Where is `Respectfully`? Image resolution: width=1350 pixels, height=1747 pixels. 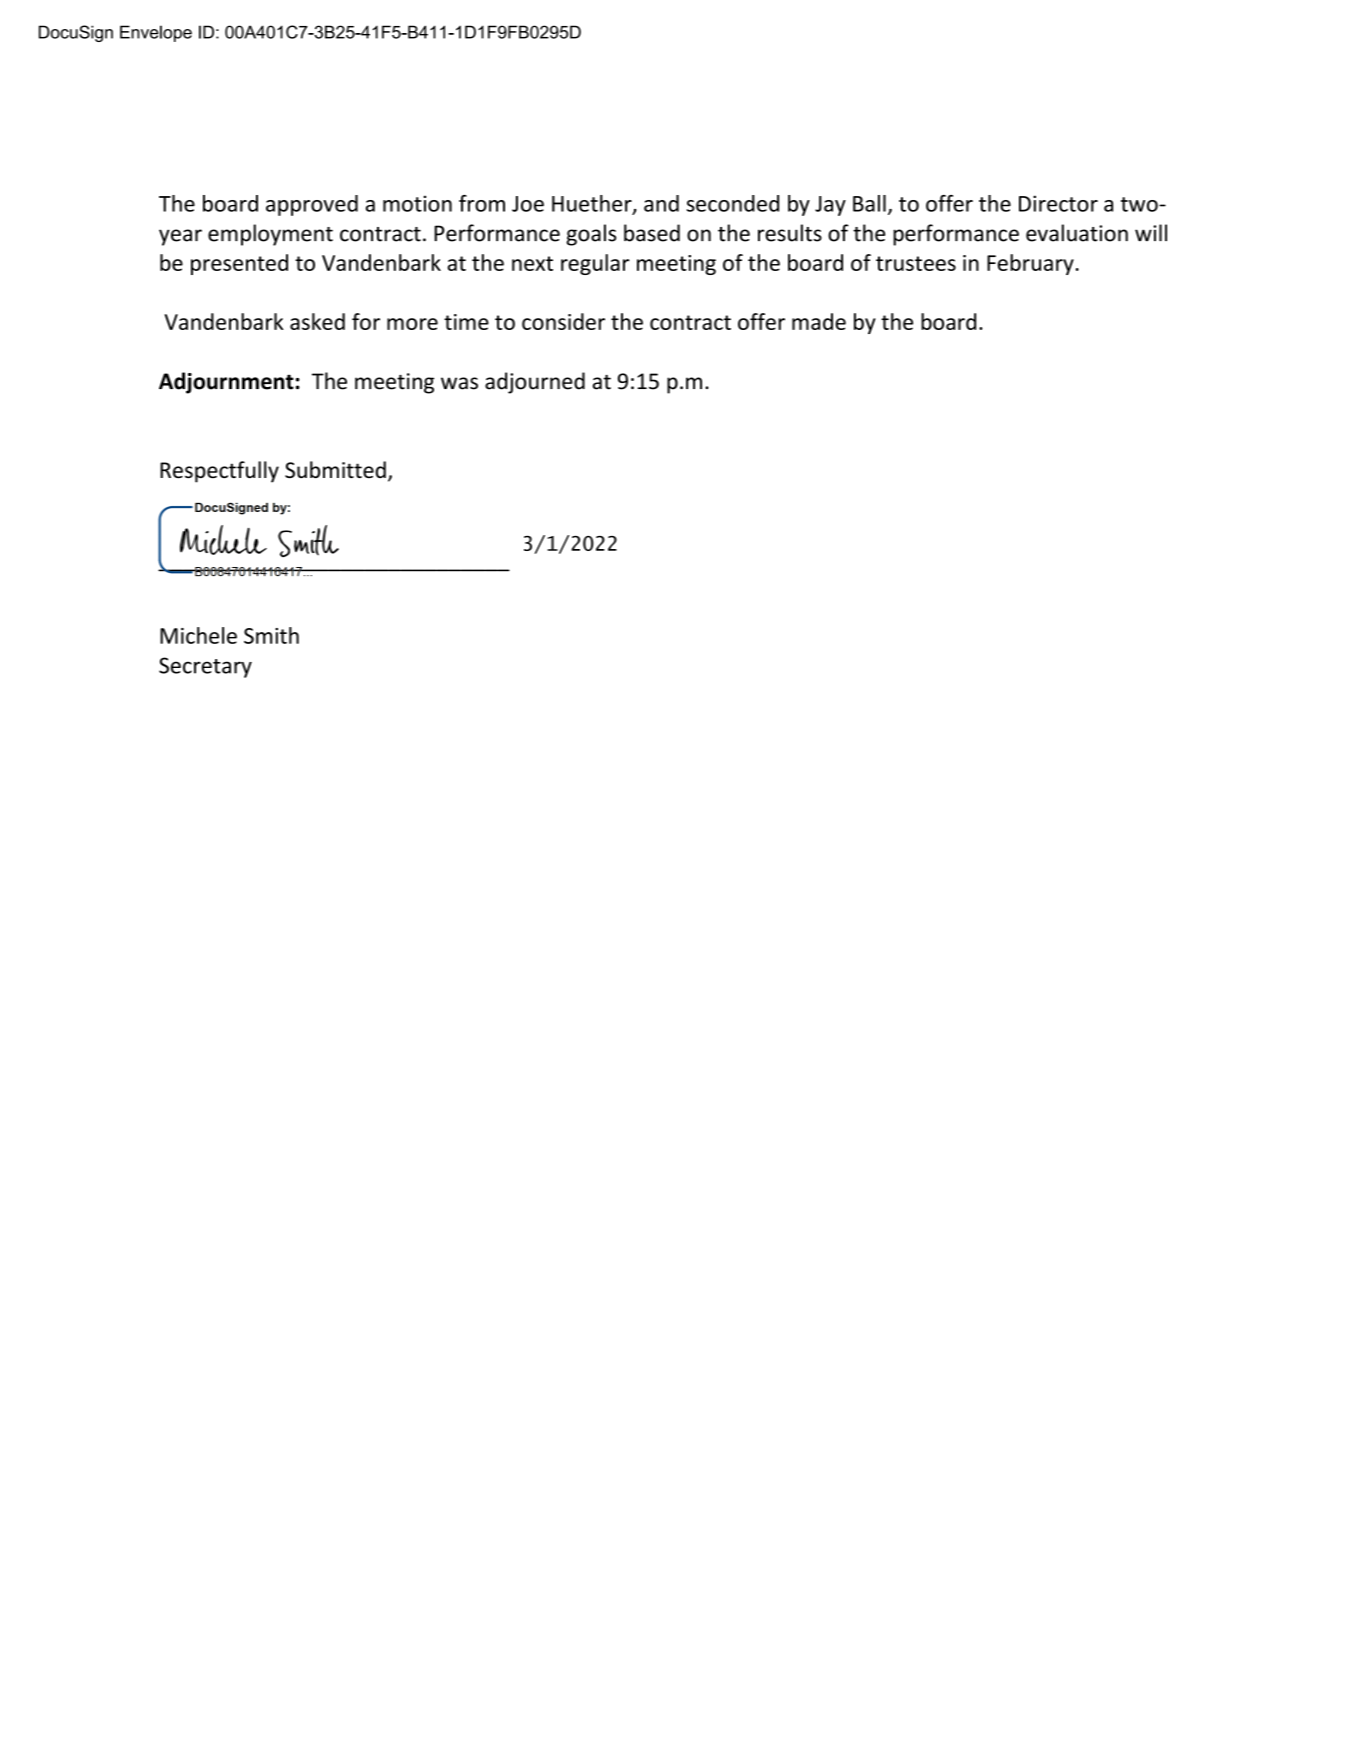
Respectfully is located at coordinates (219, 472).
